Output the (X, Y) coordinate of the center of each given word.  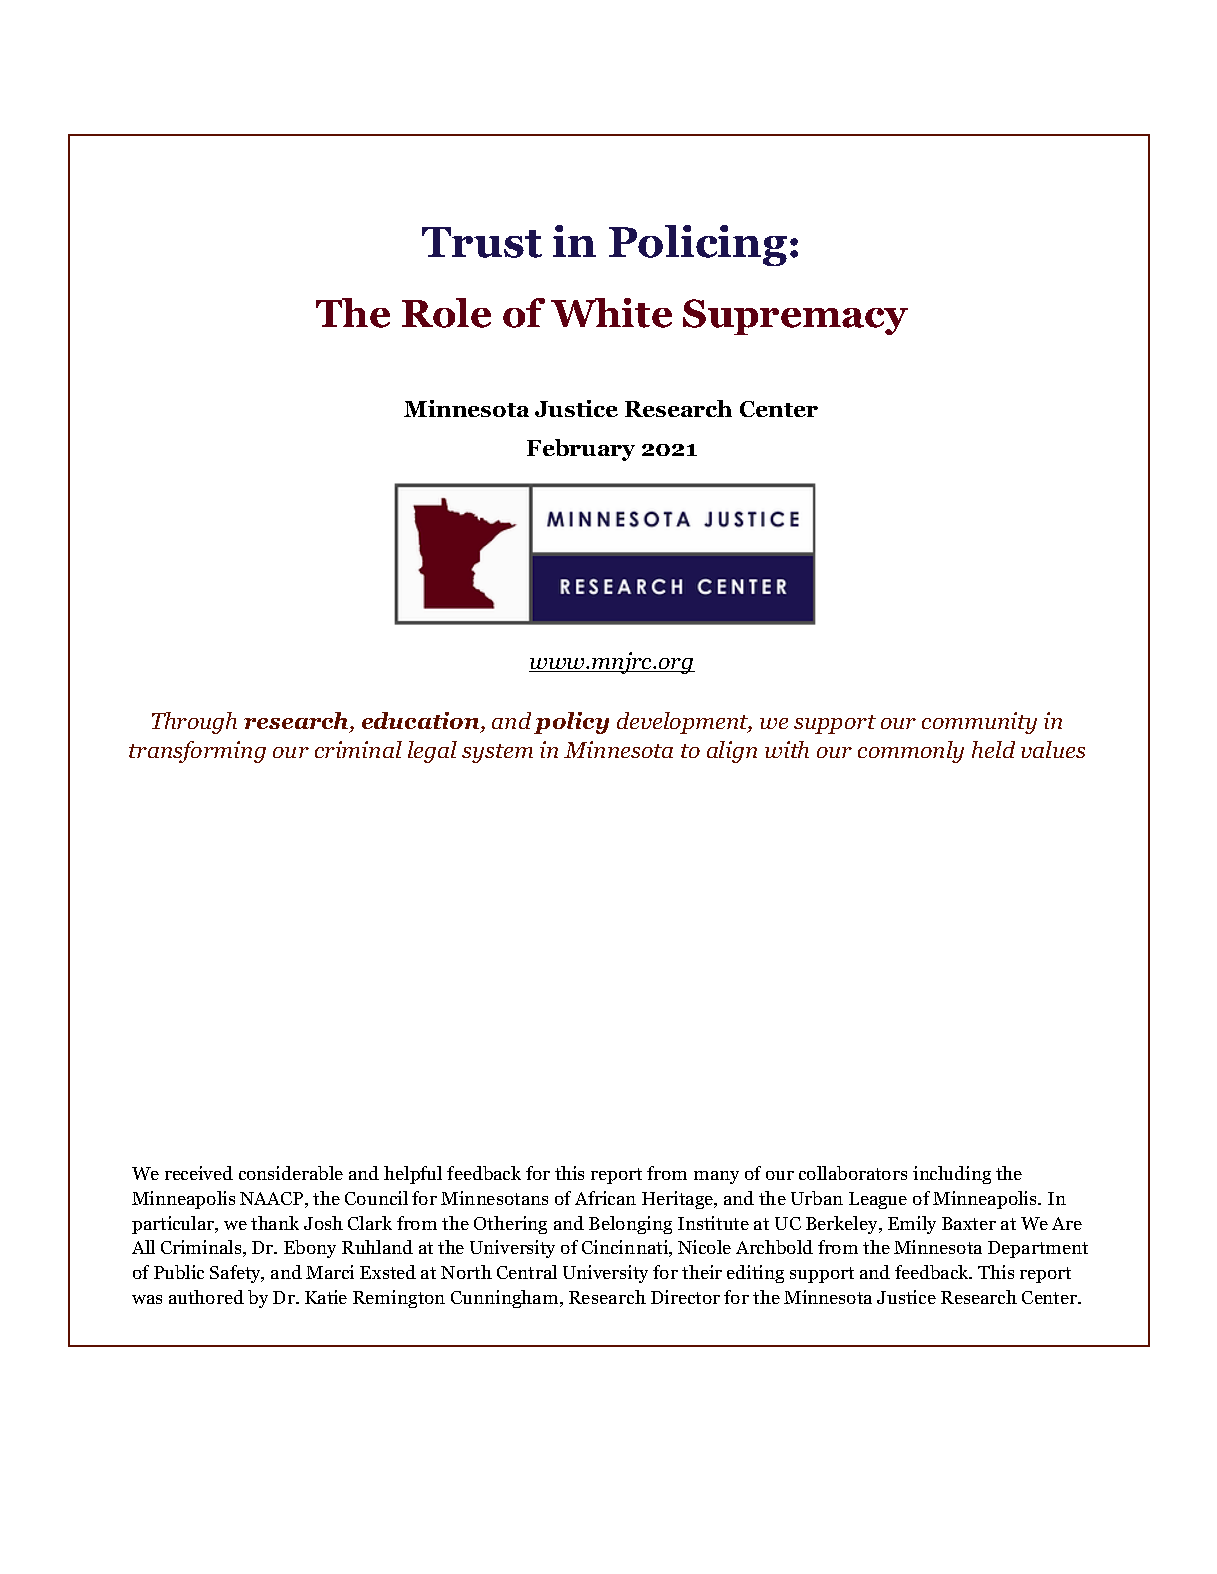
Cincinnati (626, 1248)
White (611, 313)
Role (446, 313)
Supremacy (795, 317)
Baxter (969, 1223)
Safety (237, 1274)
